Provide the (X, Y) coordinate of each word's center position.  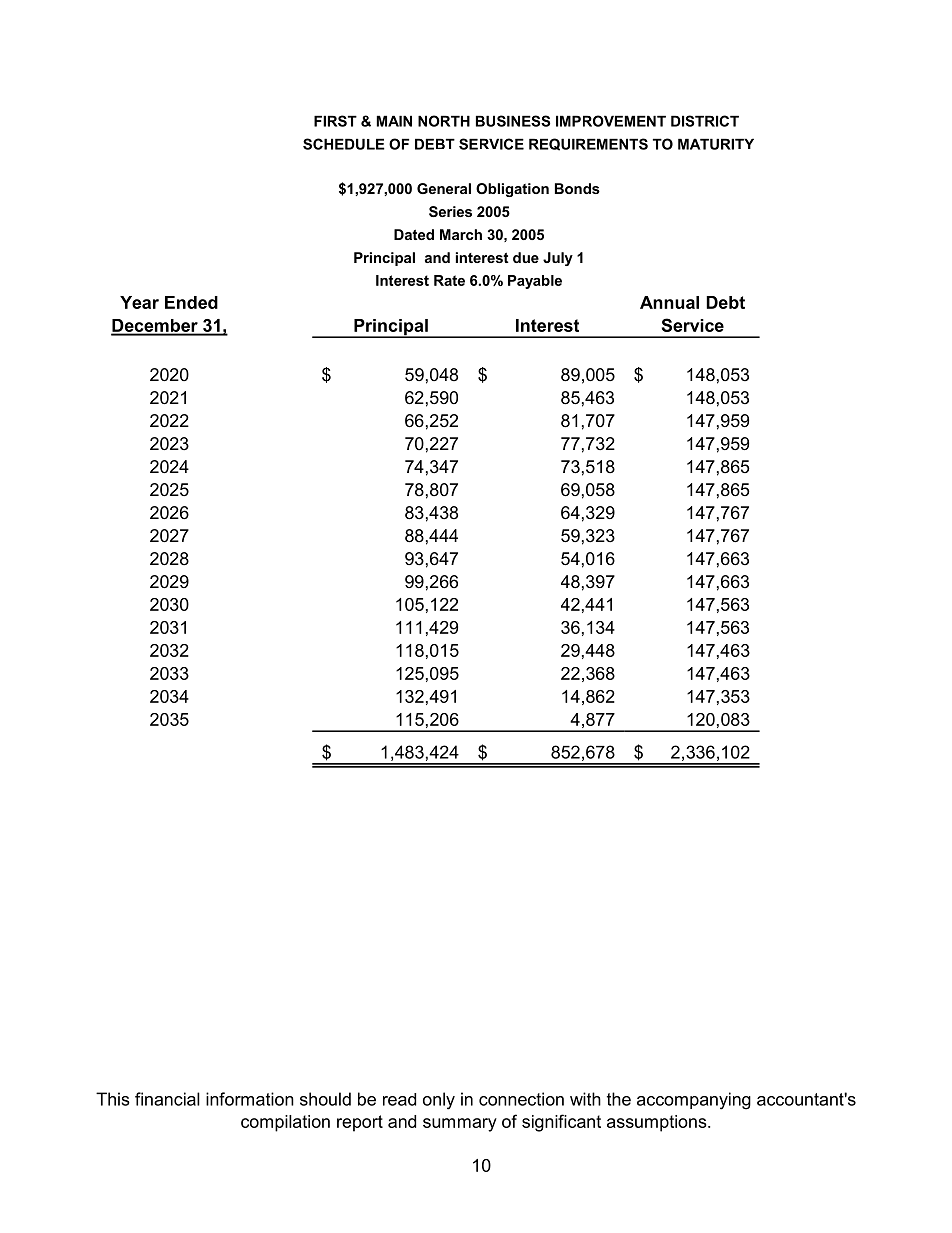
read (399, 1099)
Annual (669, 302)
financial (167, 1099)
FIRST (335, 121)
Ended (191, 302)
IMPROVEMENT (611, 121)
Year (139, 302)
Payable (535, 282)
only (439, 1101)
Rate (449, 280)
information (250, 1099)
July (558, 259)
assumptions (658, 1123)
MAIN (394, 121)
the (619, 1099)
